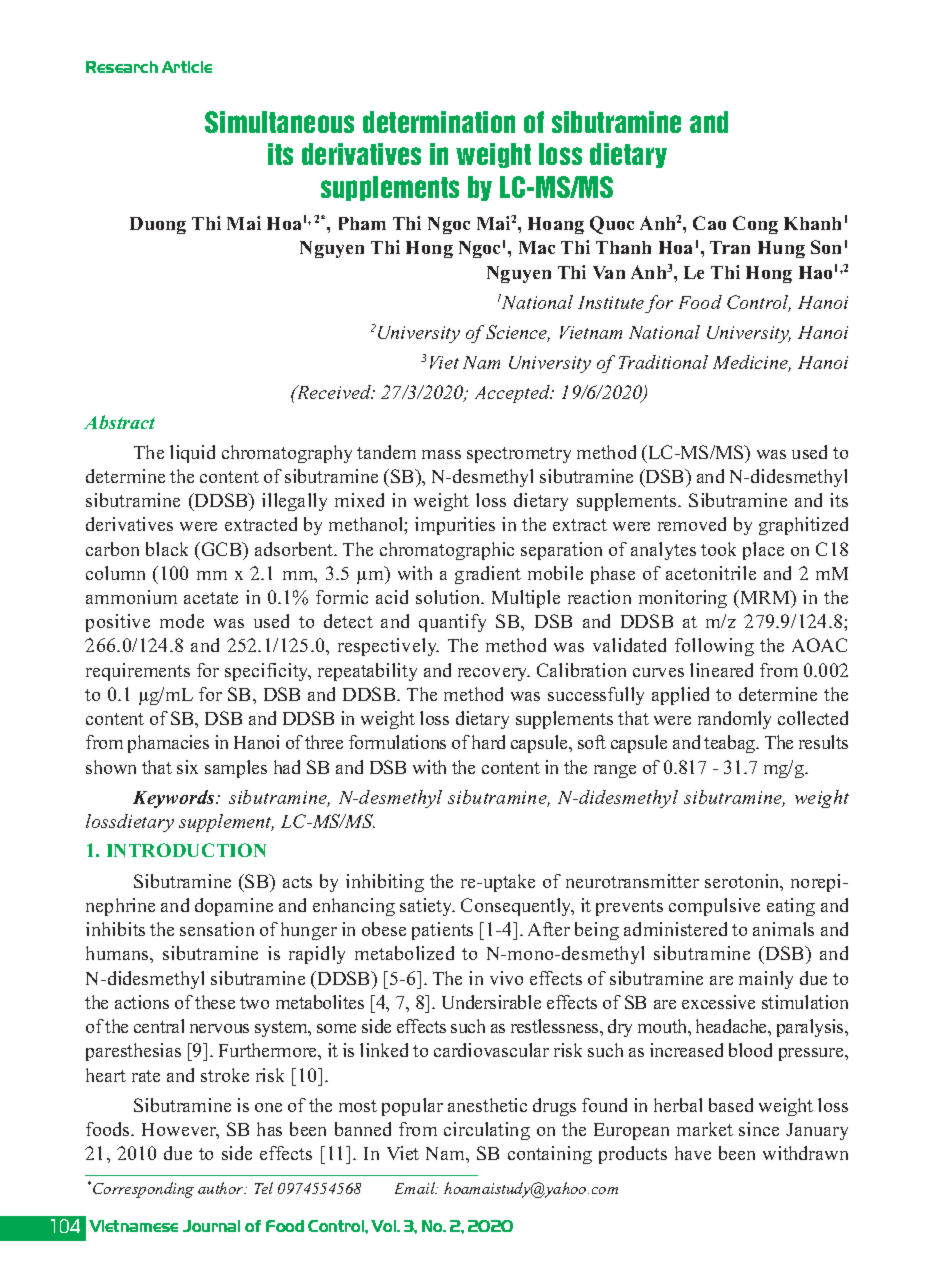  Describe the element at coordinates (192, 454) in the document. I see `liquid` at that location.
